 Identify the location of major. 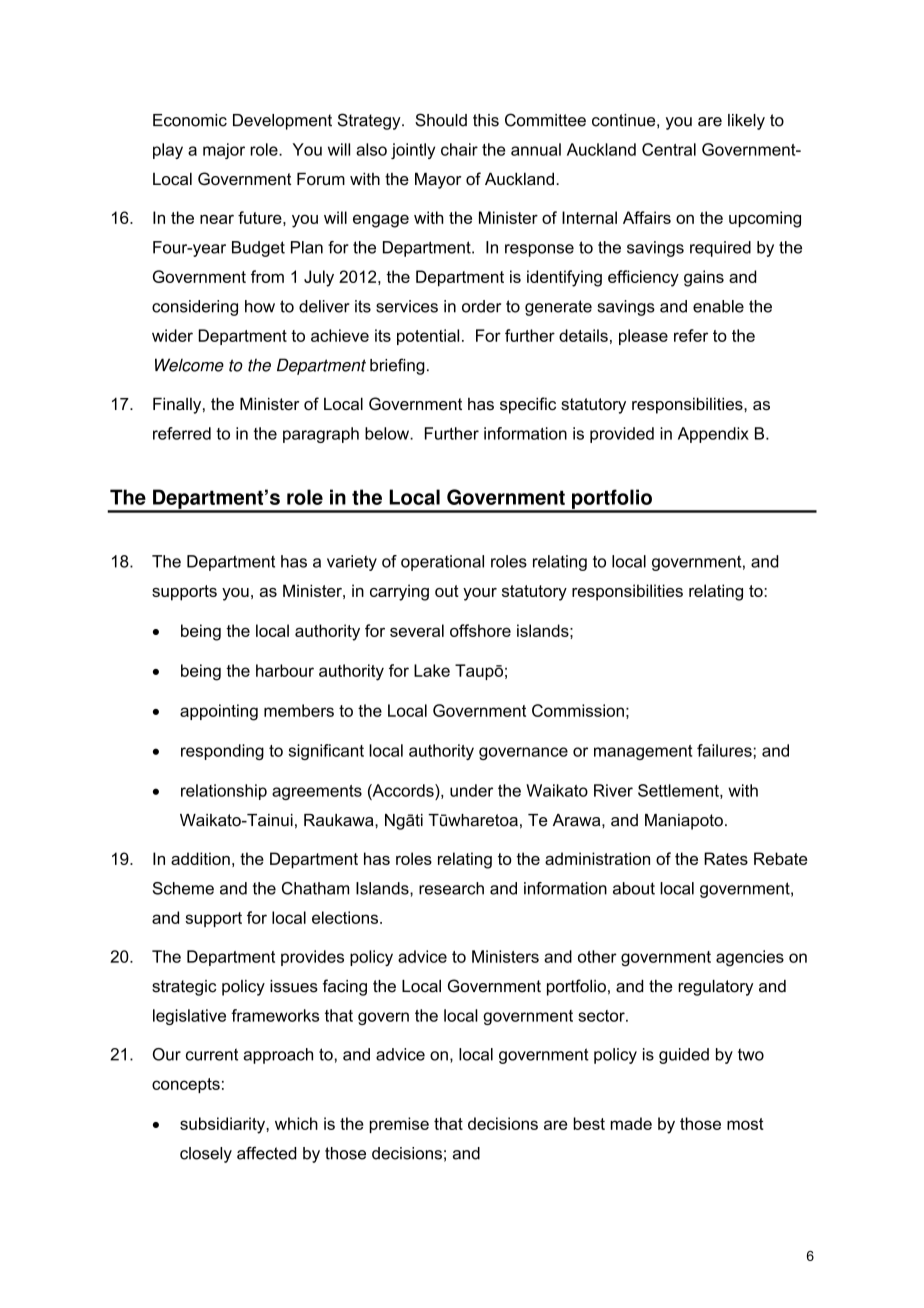
(224, 151).
